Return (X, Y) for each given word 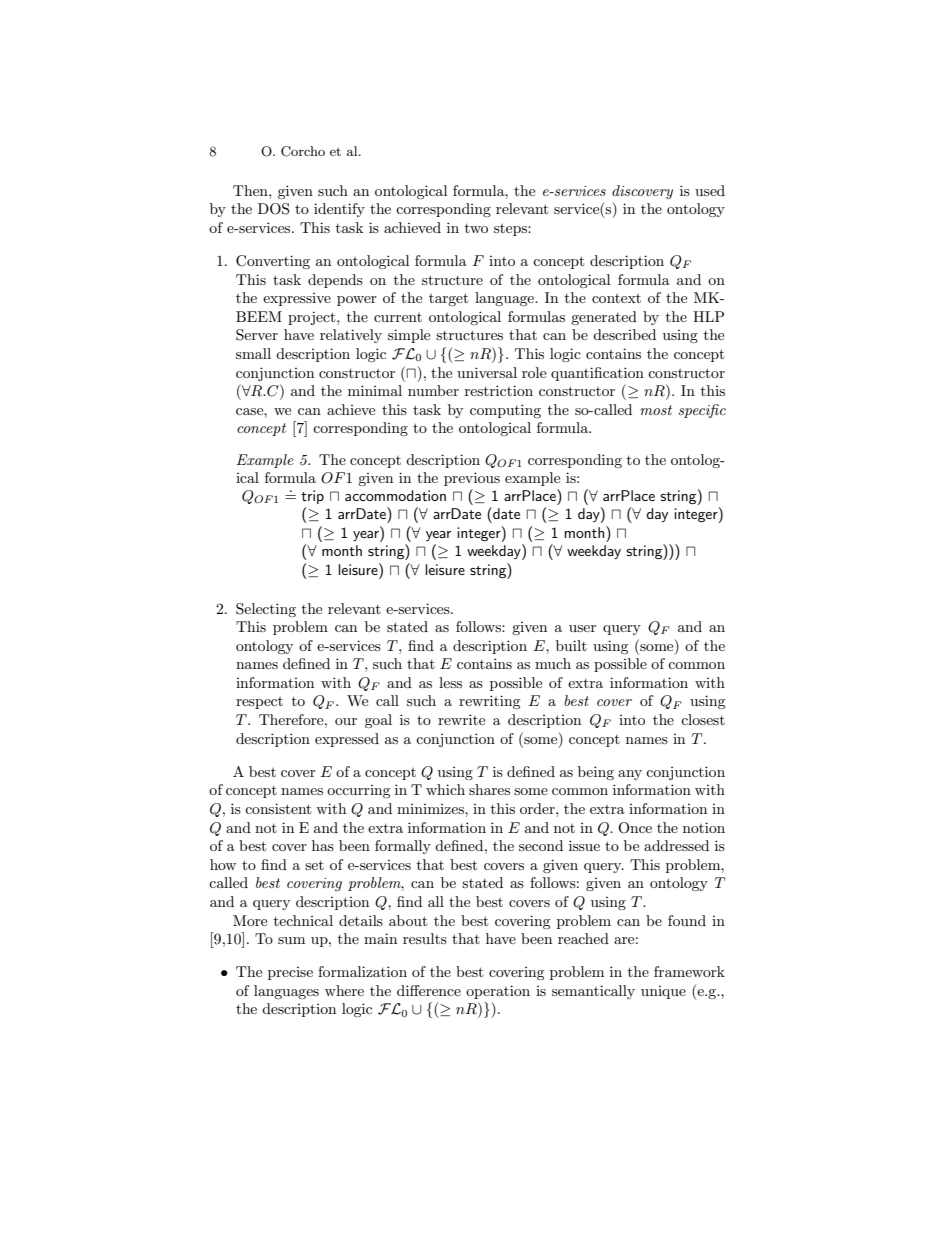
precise (290, 973)
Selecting (266, 610)
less (450, 682)
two (476, 228)
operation (498, 992)
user (582, 628)
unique (663, 992)
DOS (273, 209)
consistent (278, 808)
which (445, 789)
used (710, 190)
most (656, 410)
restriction (499, 390)
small (253, 353)
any (630, 775)
